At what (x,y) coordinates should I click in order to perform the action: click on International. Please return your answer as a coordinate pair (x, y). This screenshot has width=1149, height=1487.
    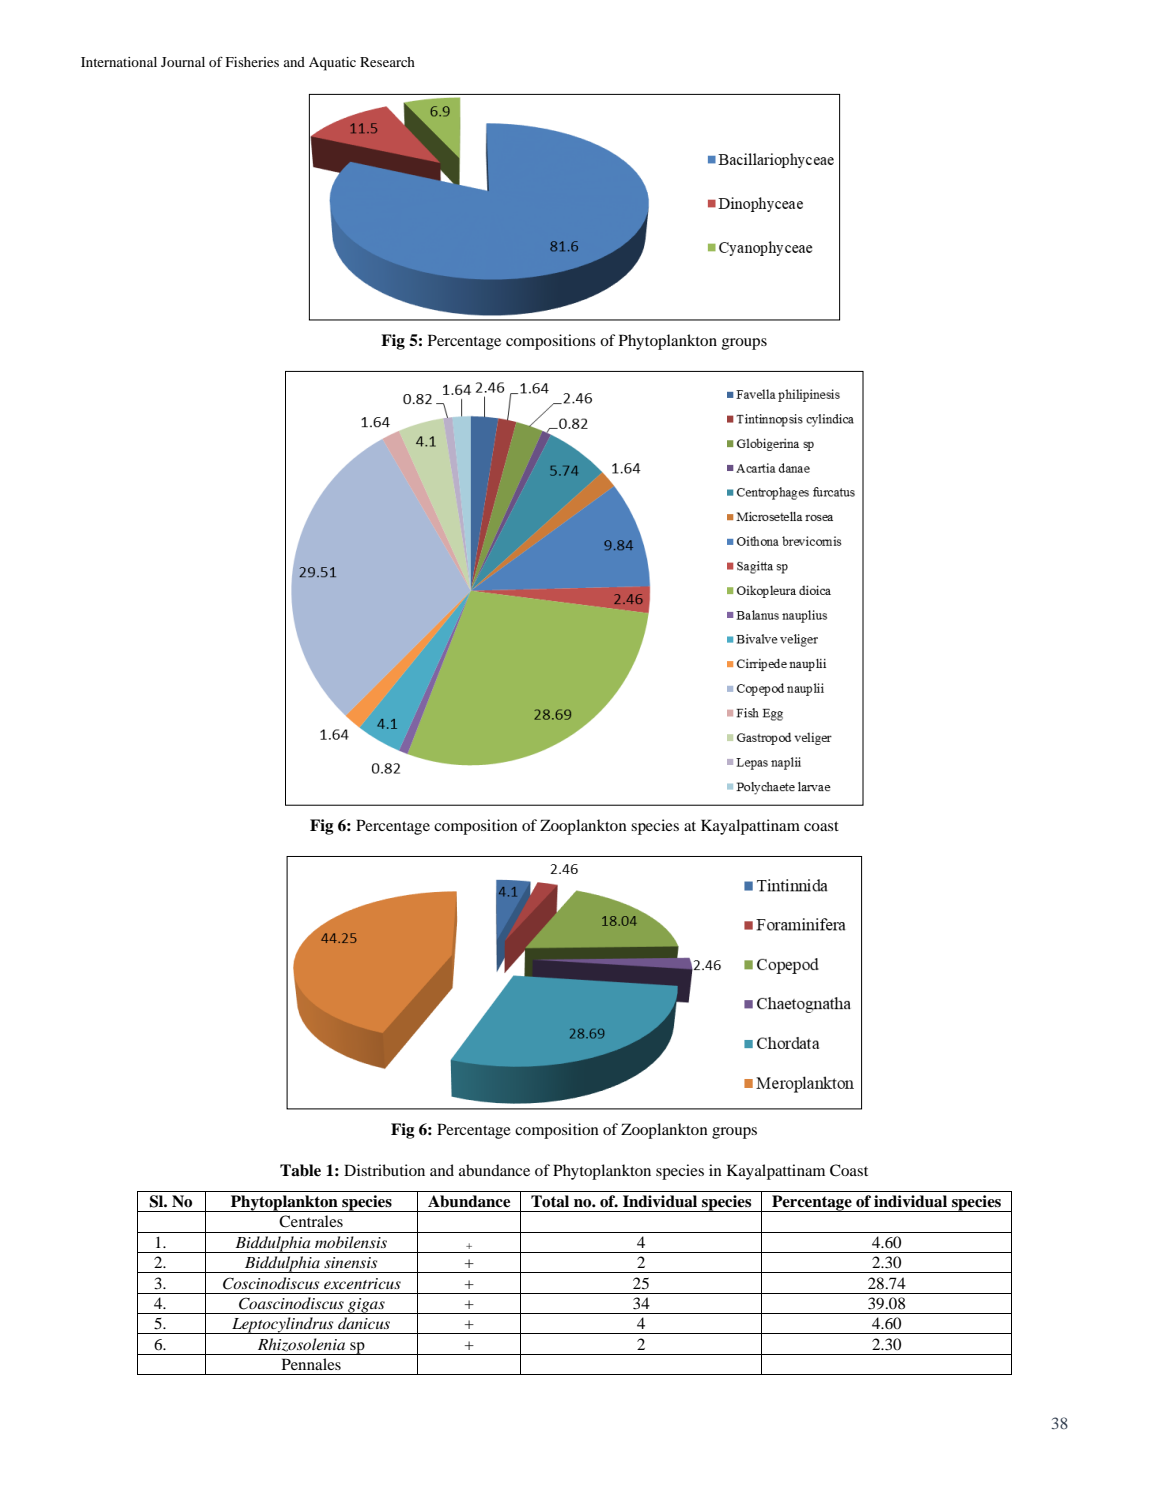
    Looking at the image, I should click on (119, 62).
